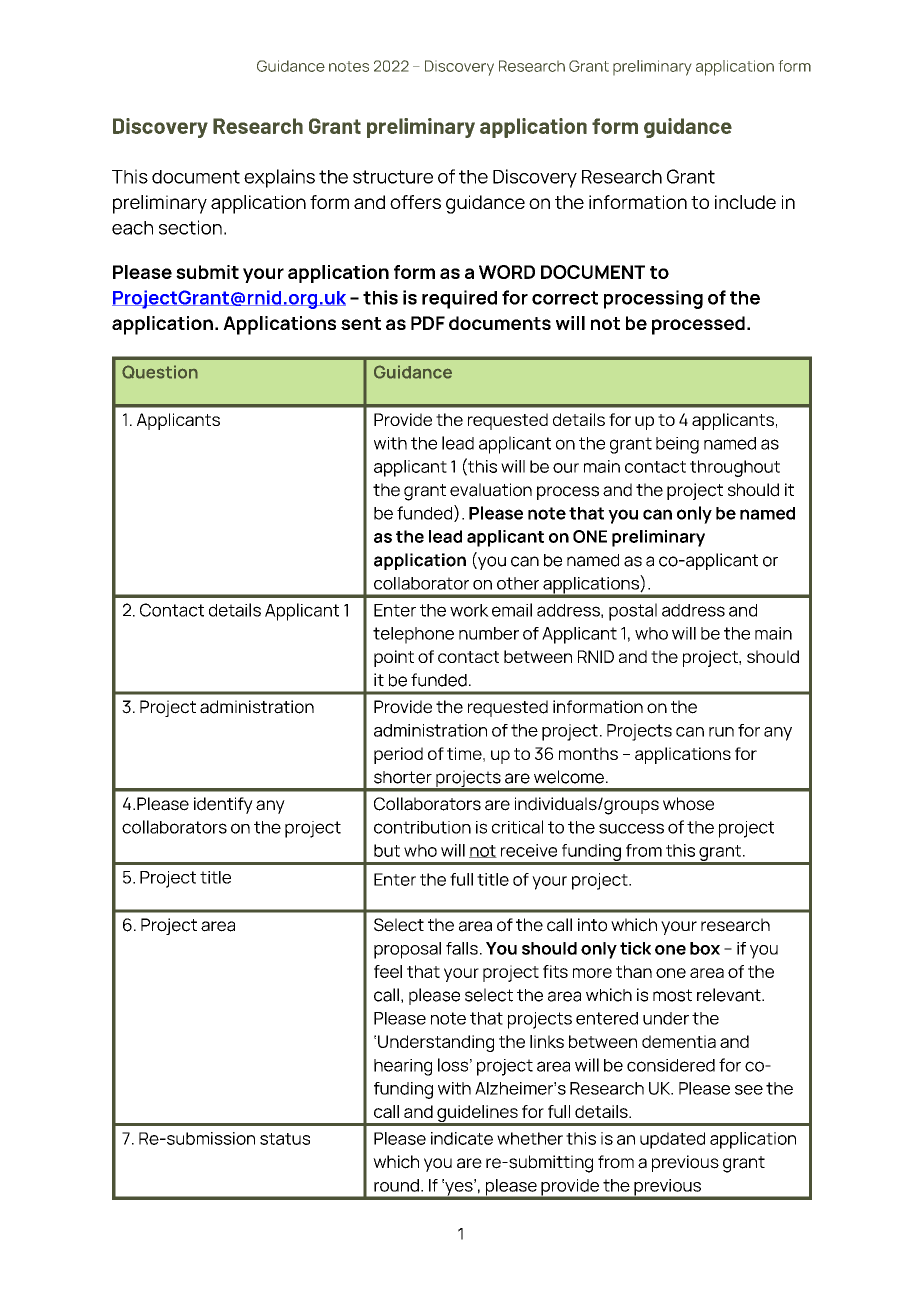  Describe the element at coordinates (705, 948) in the image. I see `box` at that location.
